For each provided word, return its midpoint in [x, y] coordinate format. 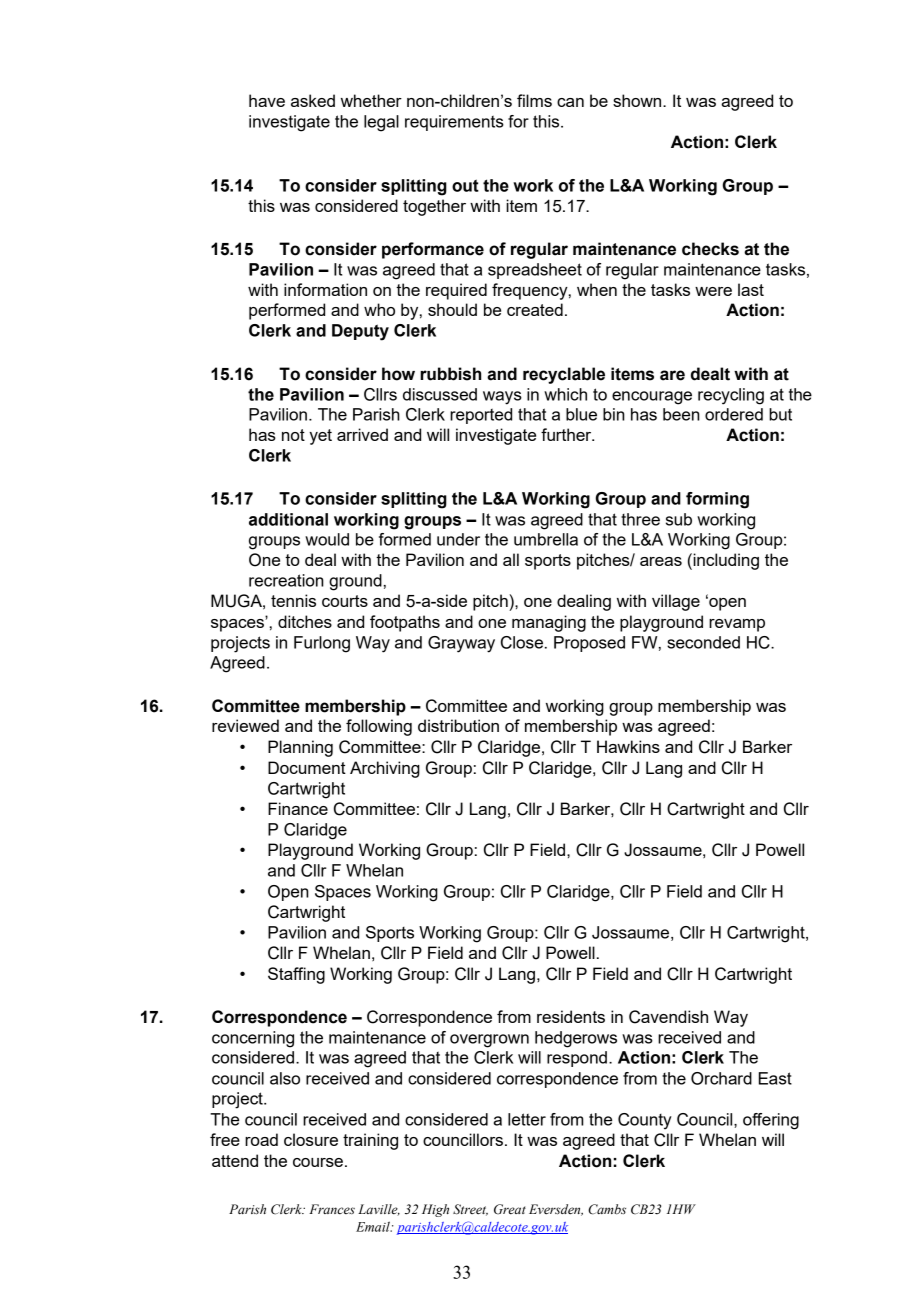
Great [510, 1209]
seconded [703, 642]
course [318, 1162]
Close [522, 642]
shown [638, 100]
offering [771, 1121]
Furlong [322, 644]
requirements [454, 123]
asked [313, 100]
